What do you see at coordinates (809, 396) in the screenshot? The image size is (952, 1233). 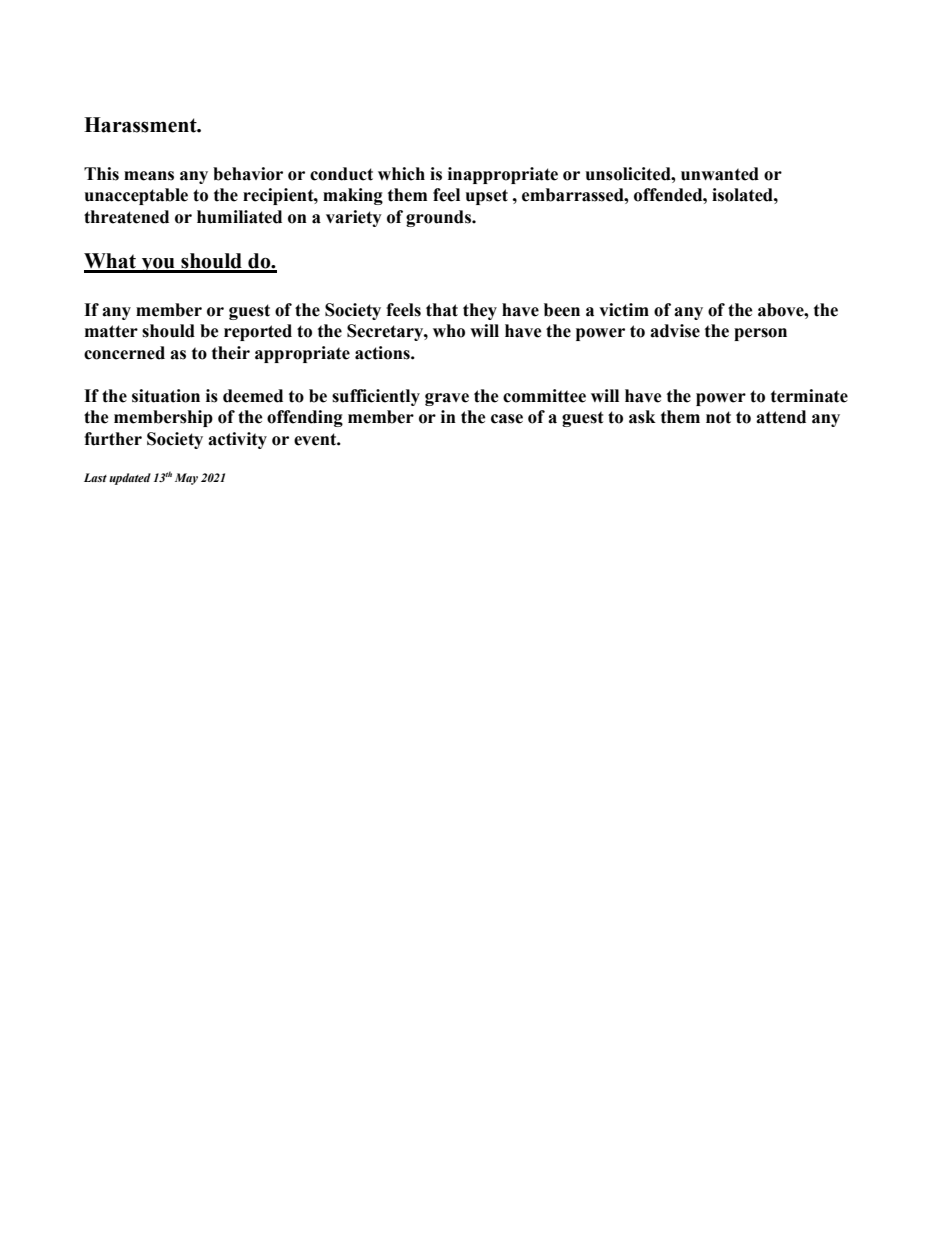 I see `terminate` at bounding box center [809, 396].
